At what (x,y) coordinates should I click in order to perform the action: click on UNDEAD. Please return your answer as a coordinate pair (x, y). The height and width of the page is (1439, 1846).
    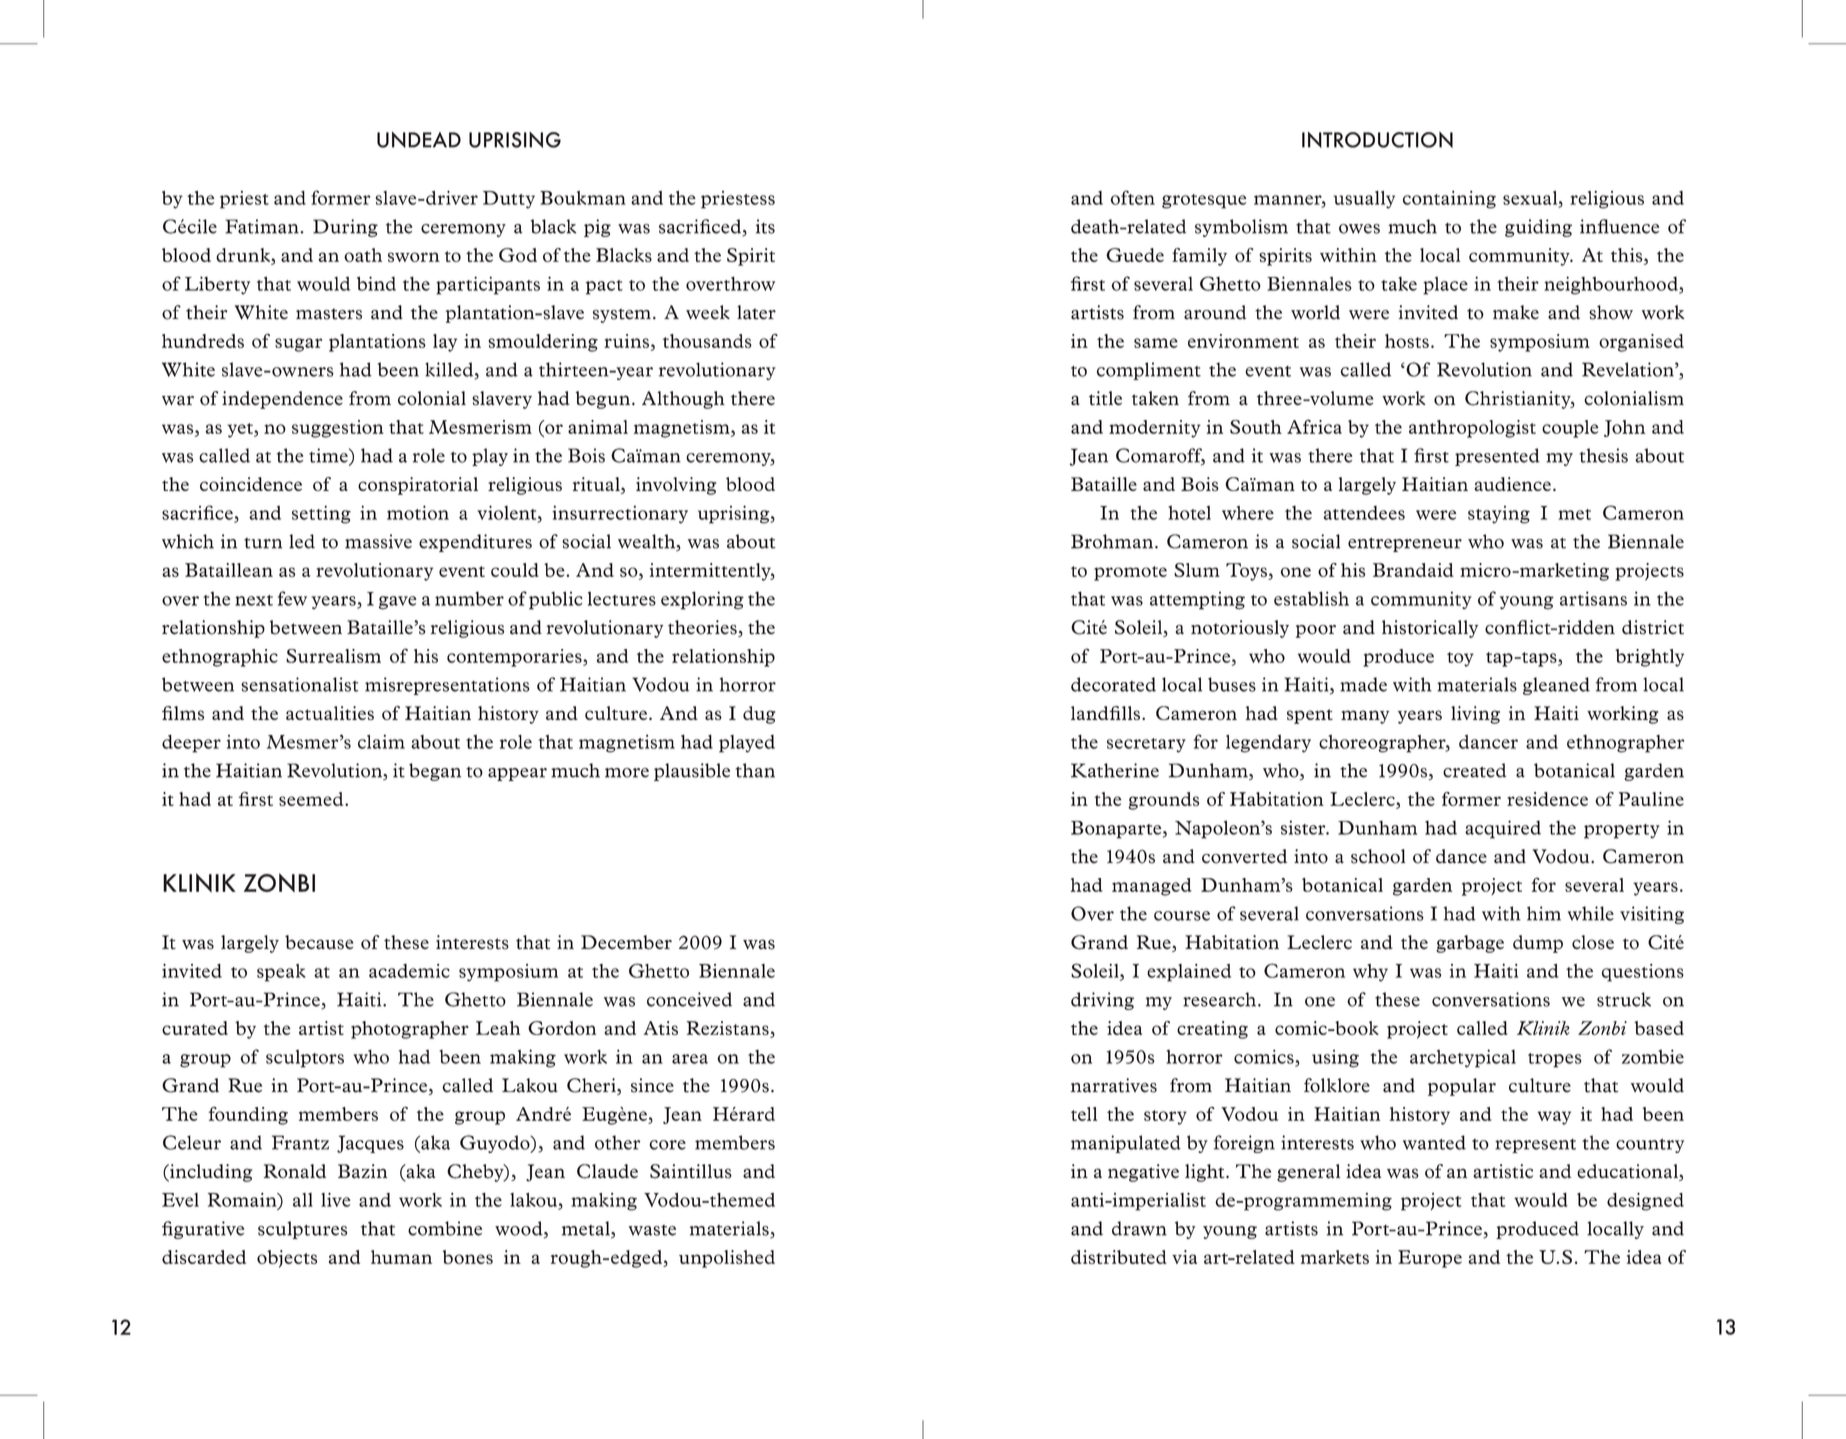
    Looking at the image, I should click on (419, 140).
